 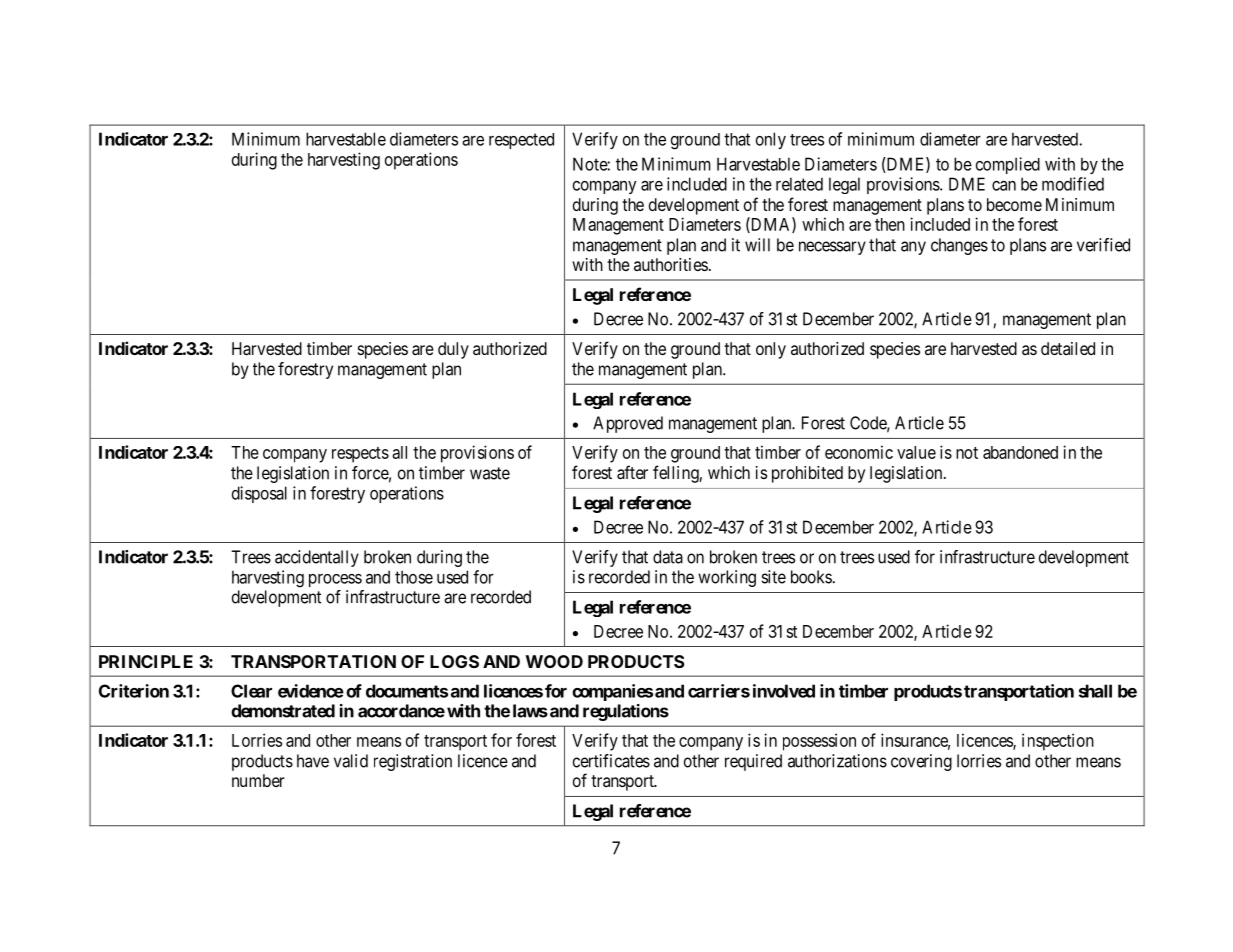 I want to click on related, so click(x=799, y=184).
